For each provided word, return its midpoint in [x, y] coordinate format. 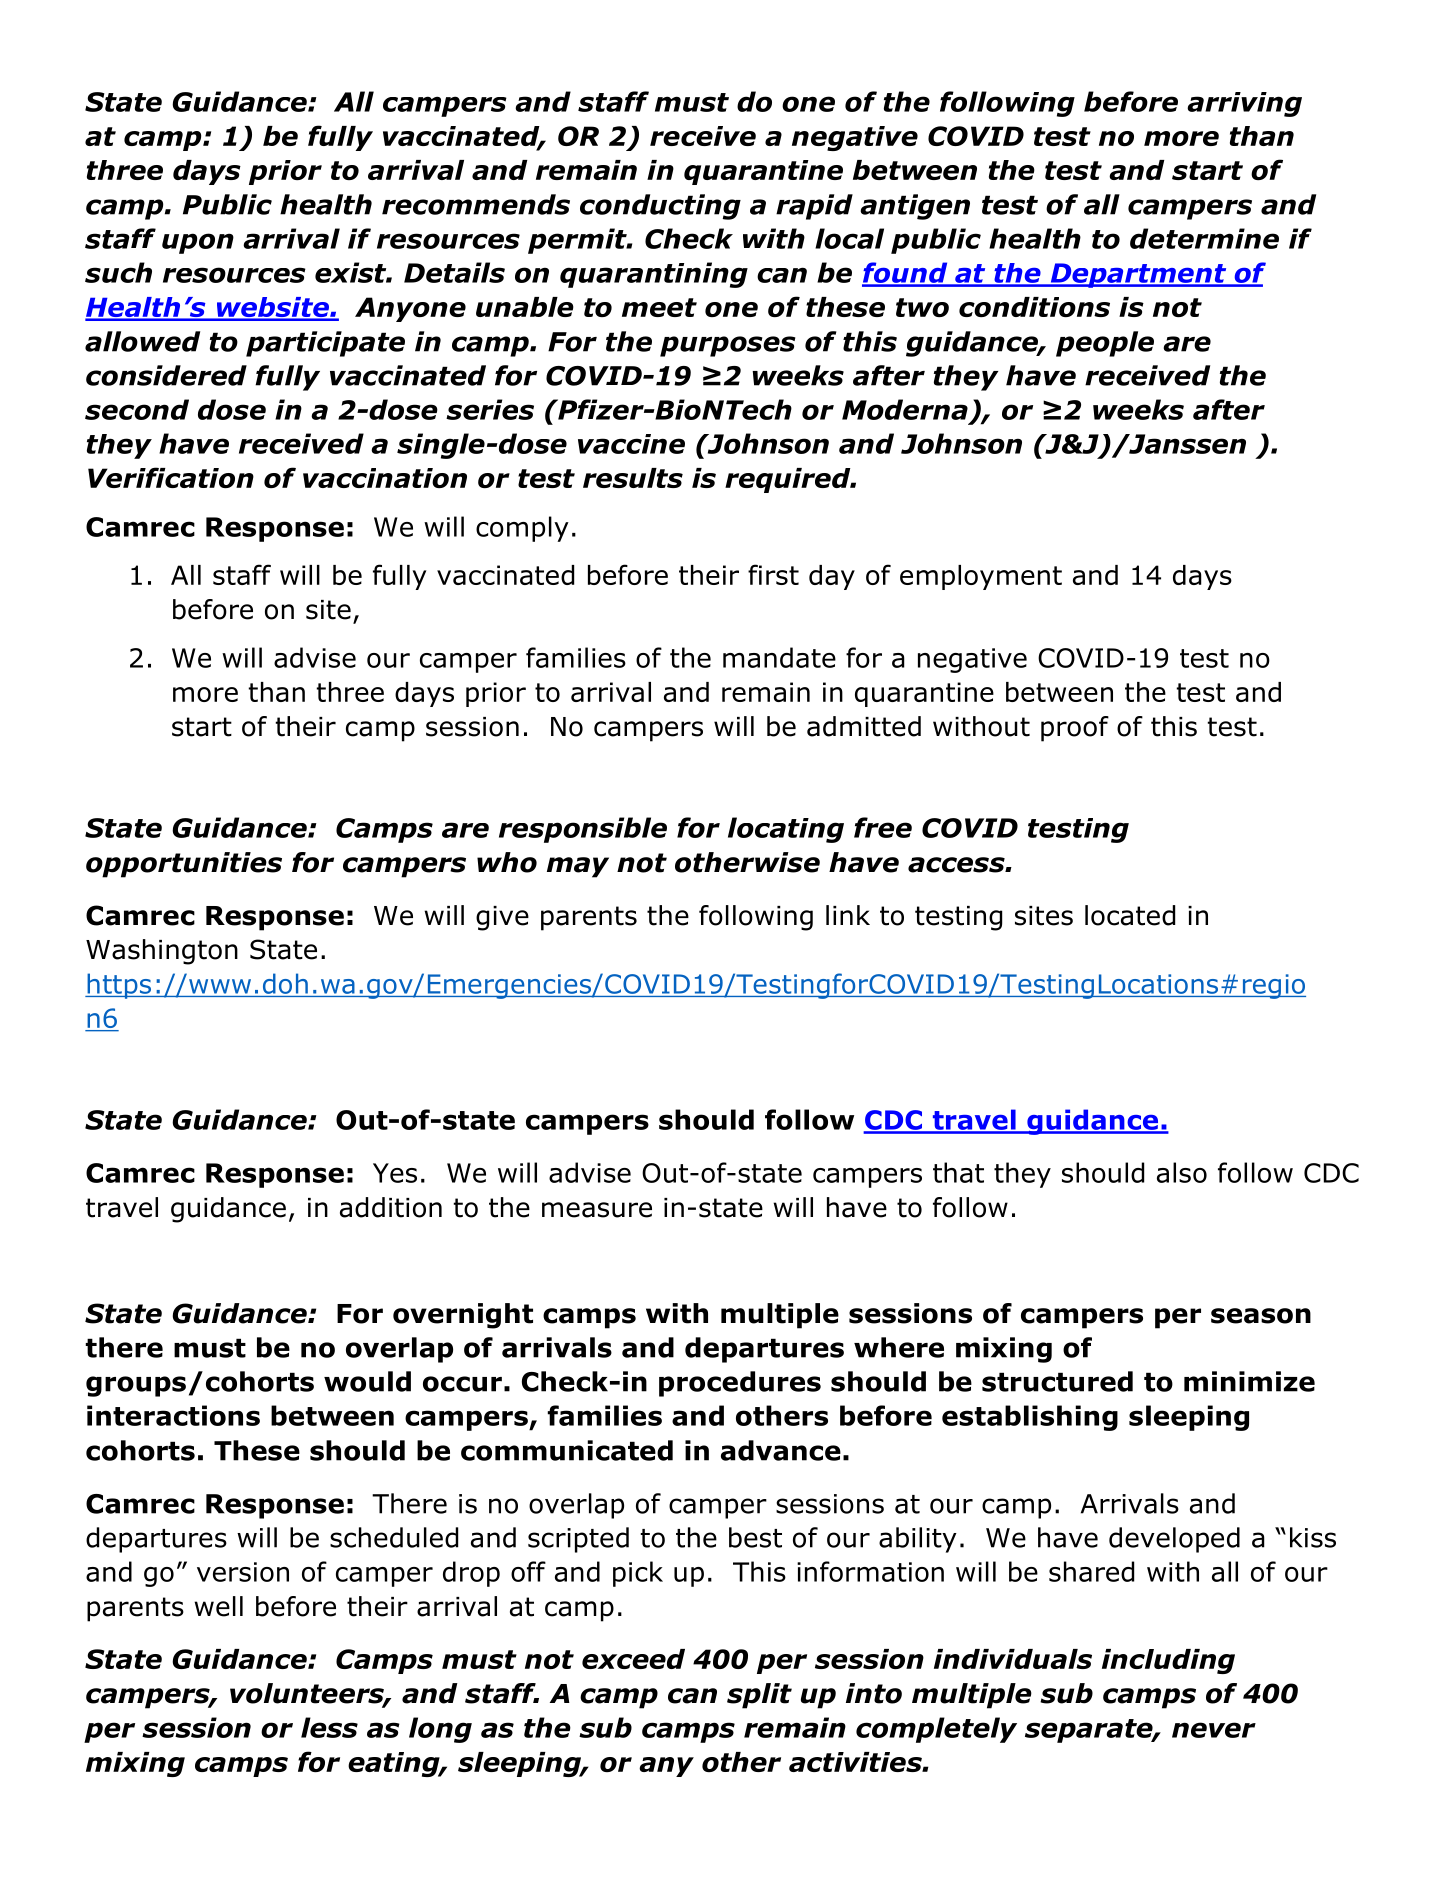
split [759, 1696]
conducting [660, 207]
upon [198, 243]
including [1168, 1661]
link [848, 915]
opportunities [184, 865]
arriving [1244, 104]
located [1130, 915]
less [329, 1727]
